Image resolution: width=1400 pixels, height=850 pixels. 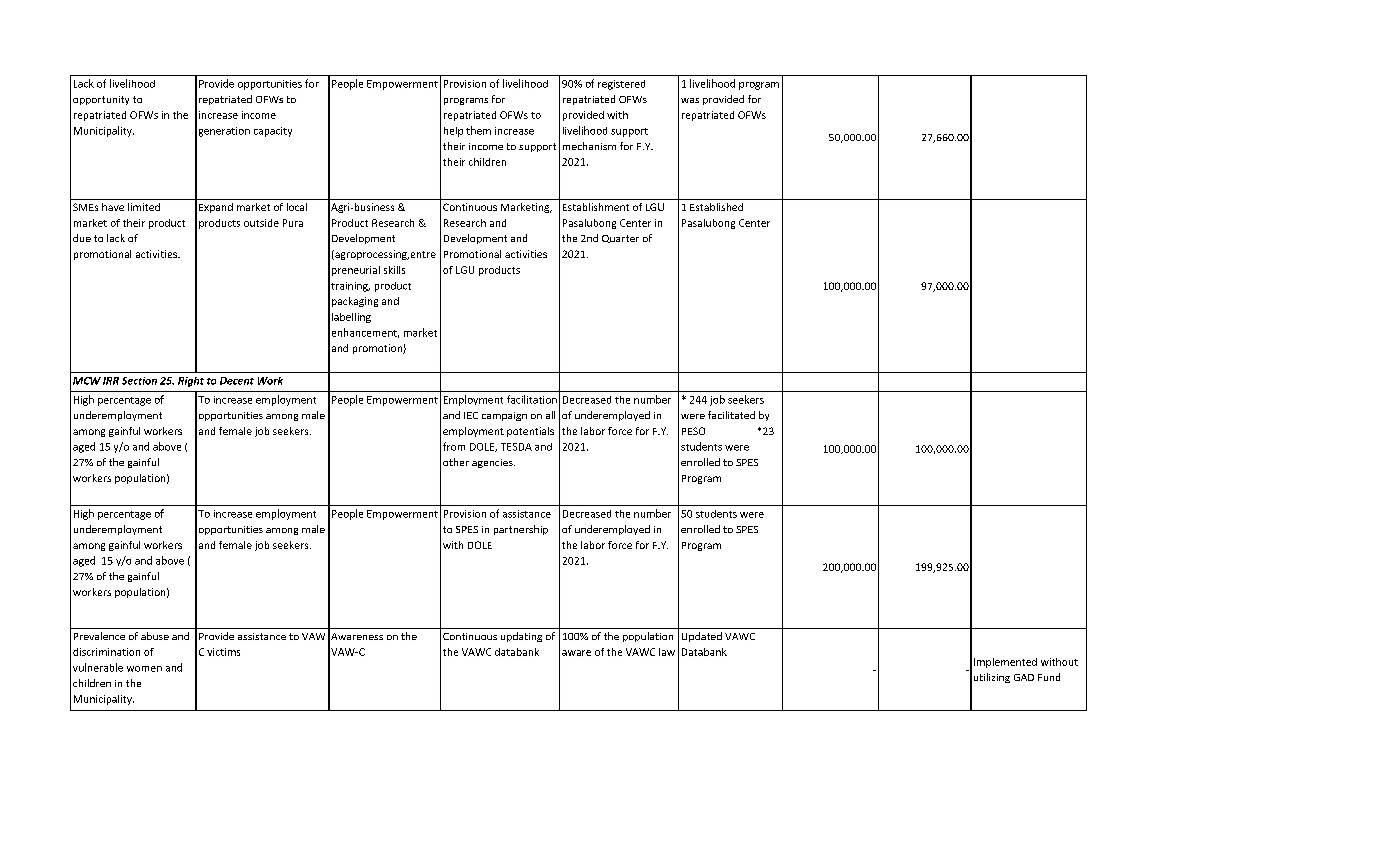 What do you see at coordinates (101, 100) in the screenshot?
I see `opportunity` at bounding box center [101, 100].
